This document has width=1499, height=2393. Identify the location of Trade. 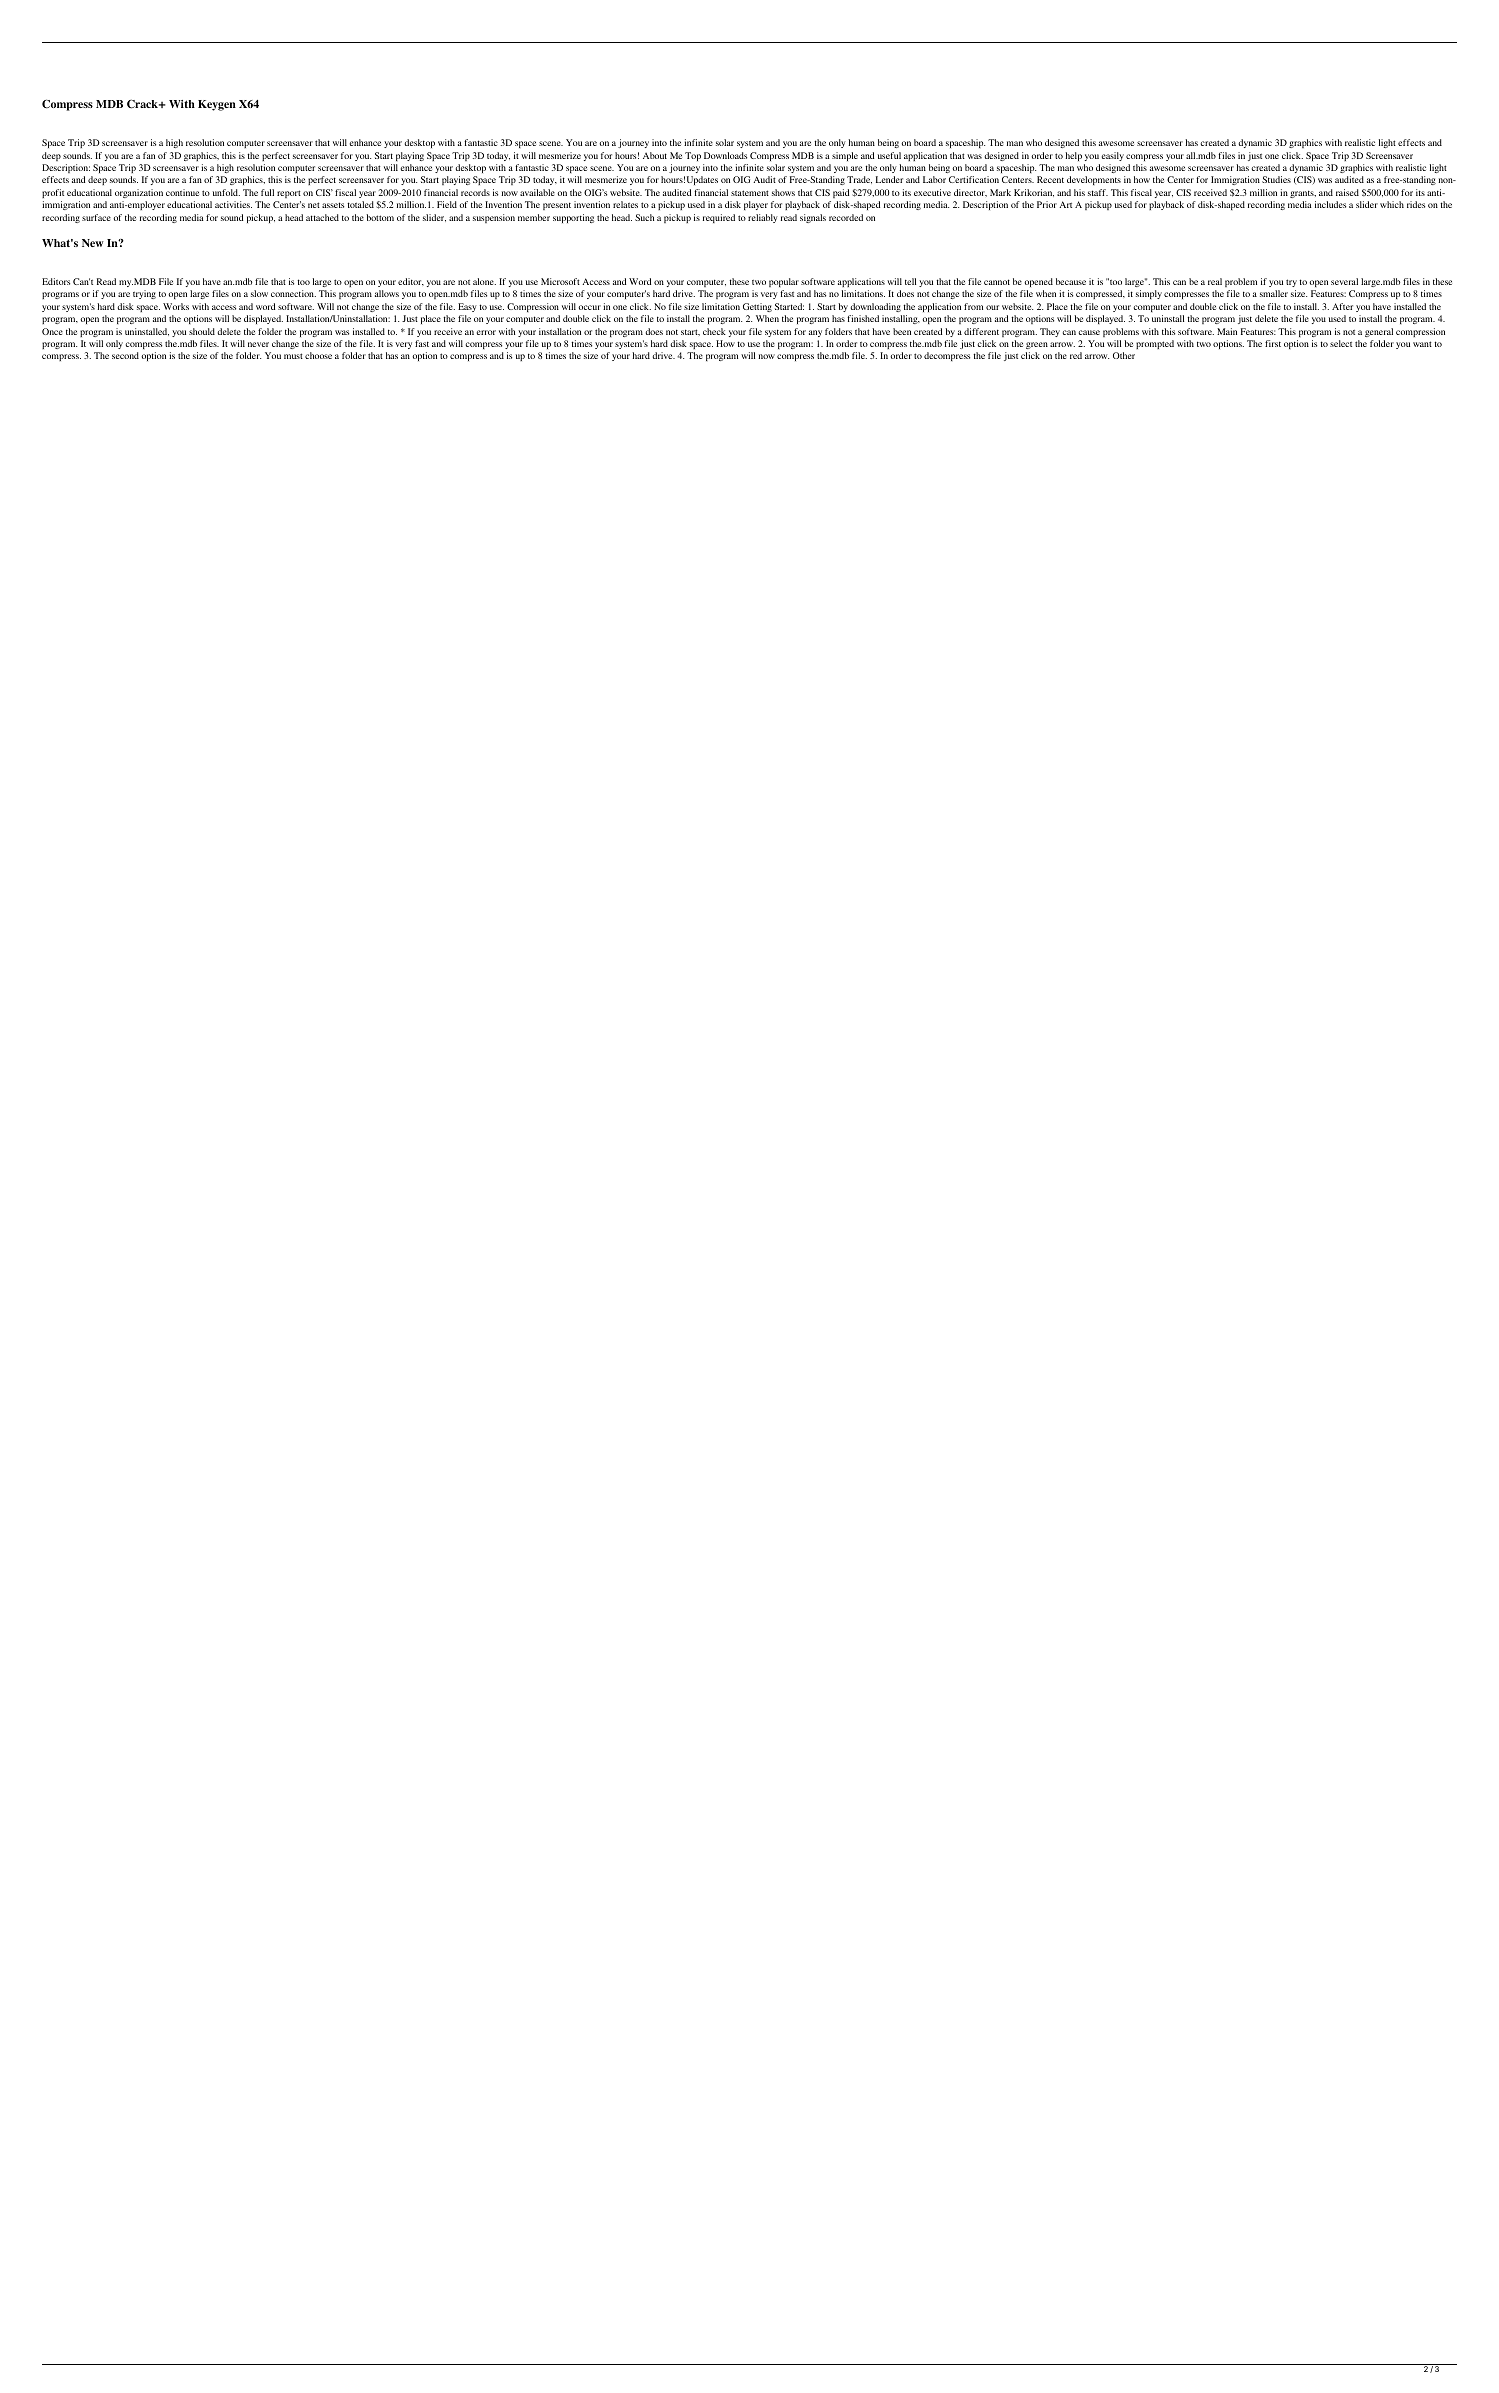
(859, 180).
